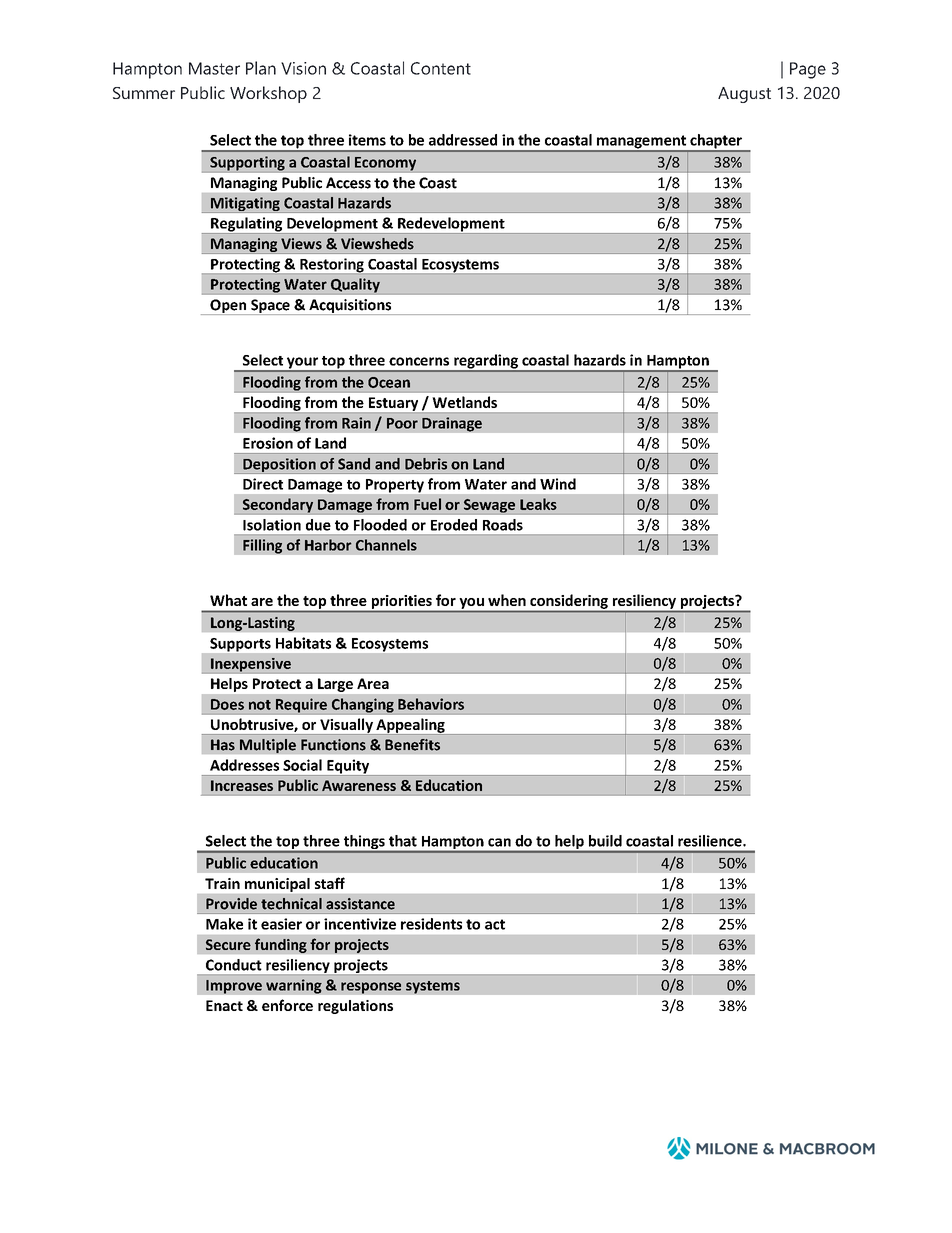  I want to click on Master, so click(214, 68).
